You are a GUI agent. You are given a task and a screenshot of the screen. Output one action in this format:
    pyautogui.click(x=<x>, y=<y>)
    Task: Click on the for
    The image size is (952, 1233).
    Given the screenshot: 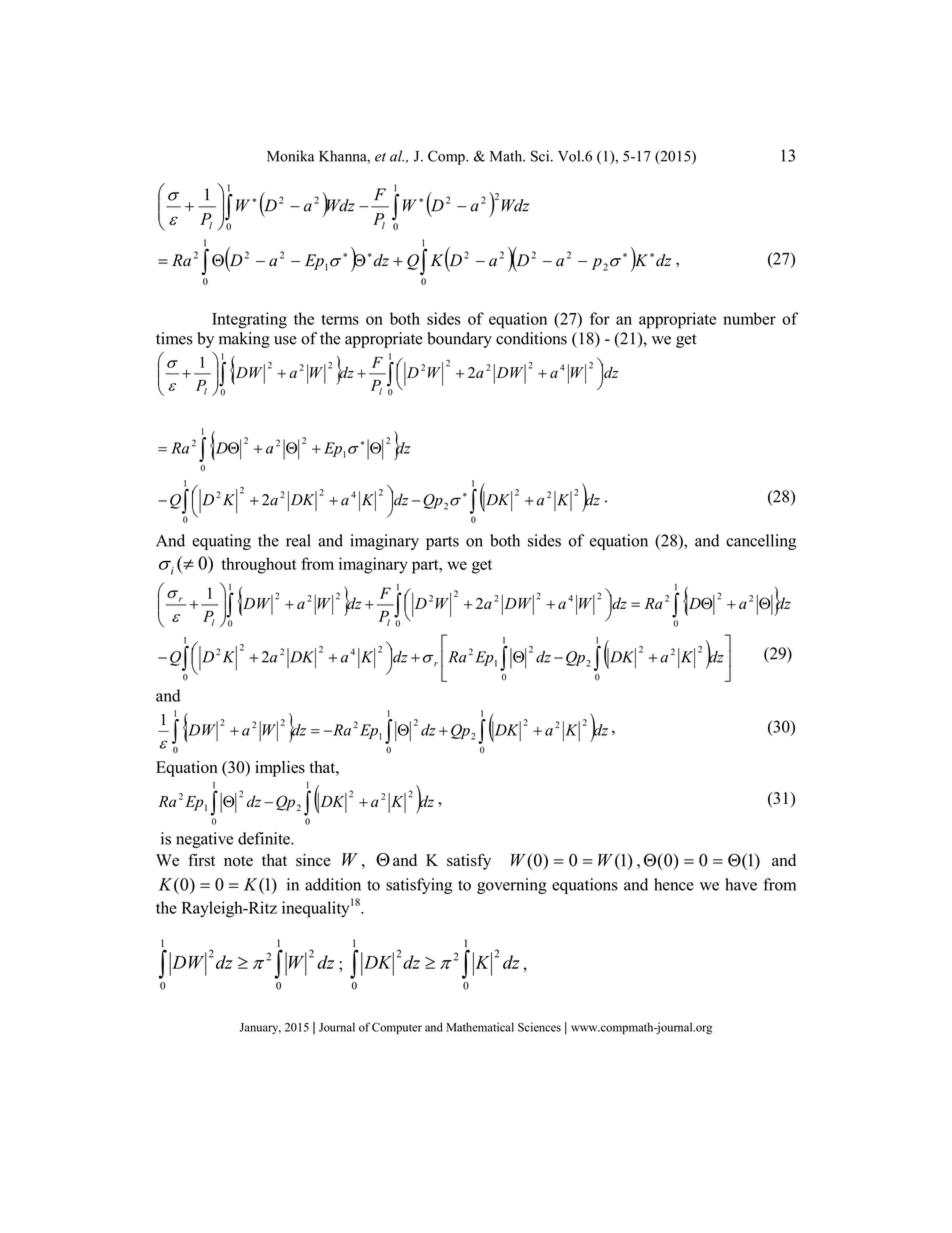 What is the action you would take?
    pyautogui.click(x=600, y=318)
